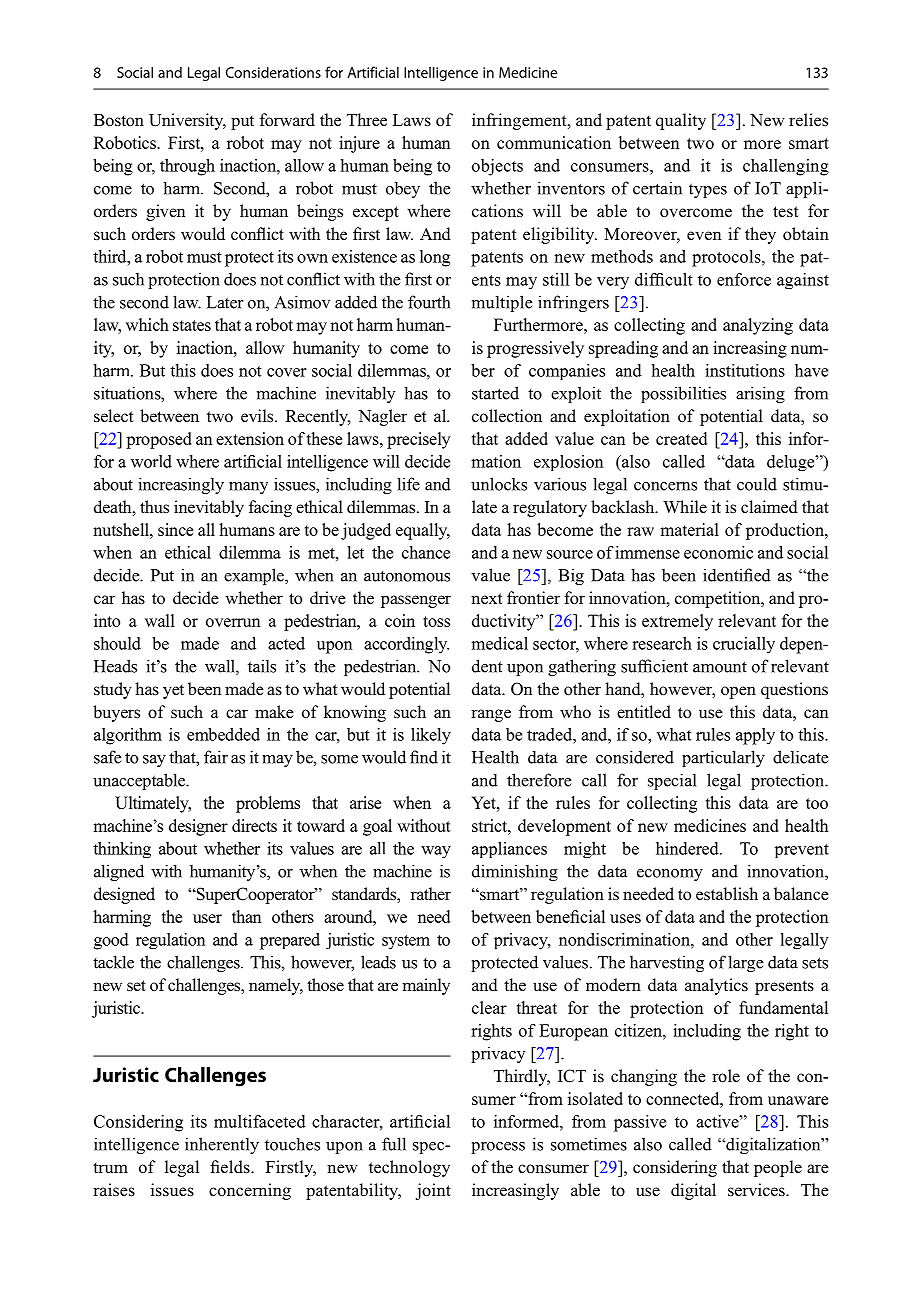 The width and height of the image is (922, 1316). Describe the element at coordinates (681, 121) in the image. I see `quality` at that location.
